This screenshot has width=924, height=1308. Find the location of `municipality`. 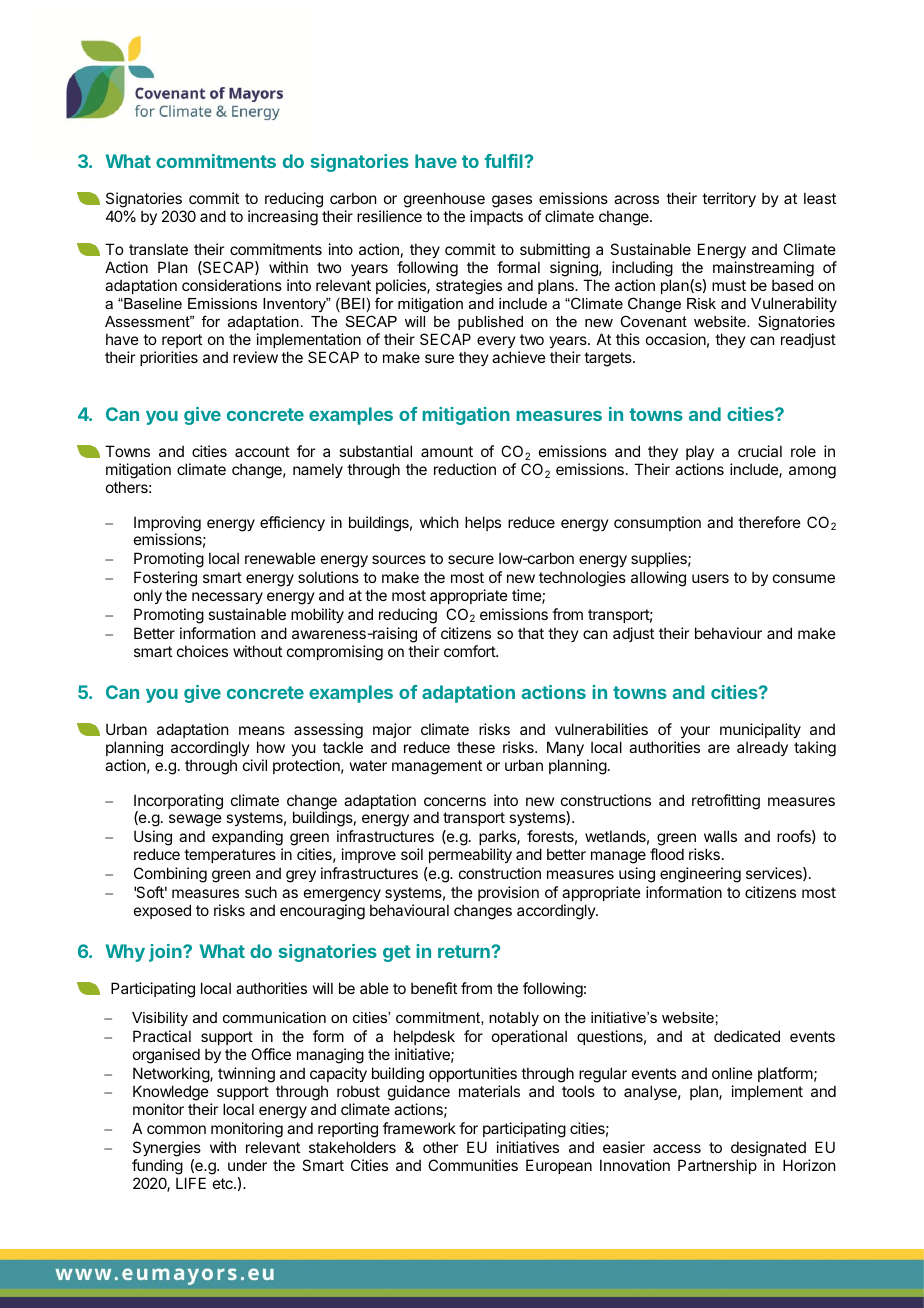

municipality is located at coordinates (760, 732).
